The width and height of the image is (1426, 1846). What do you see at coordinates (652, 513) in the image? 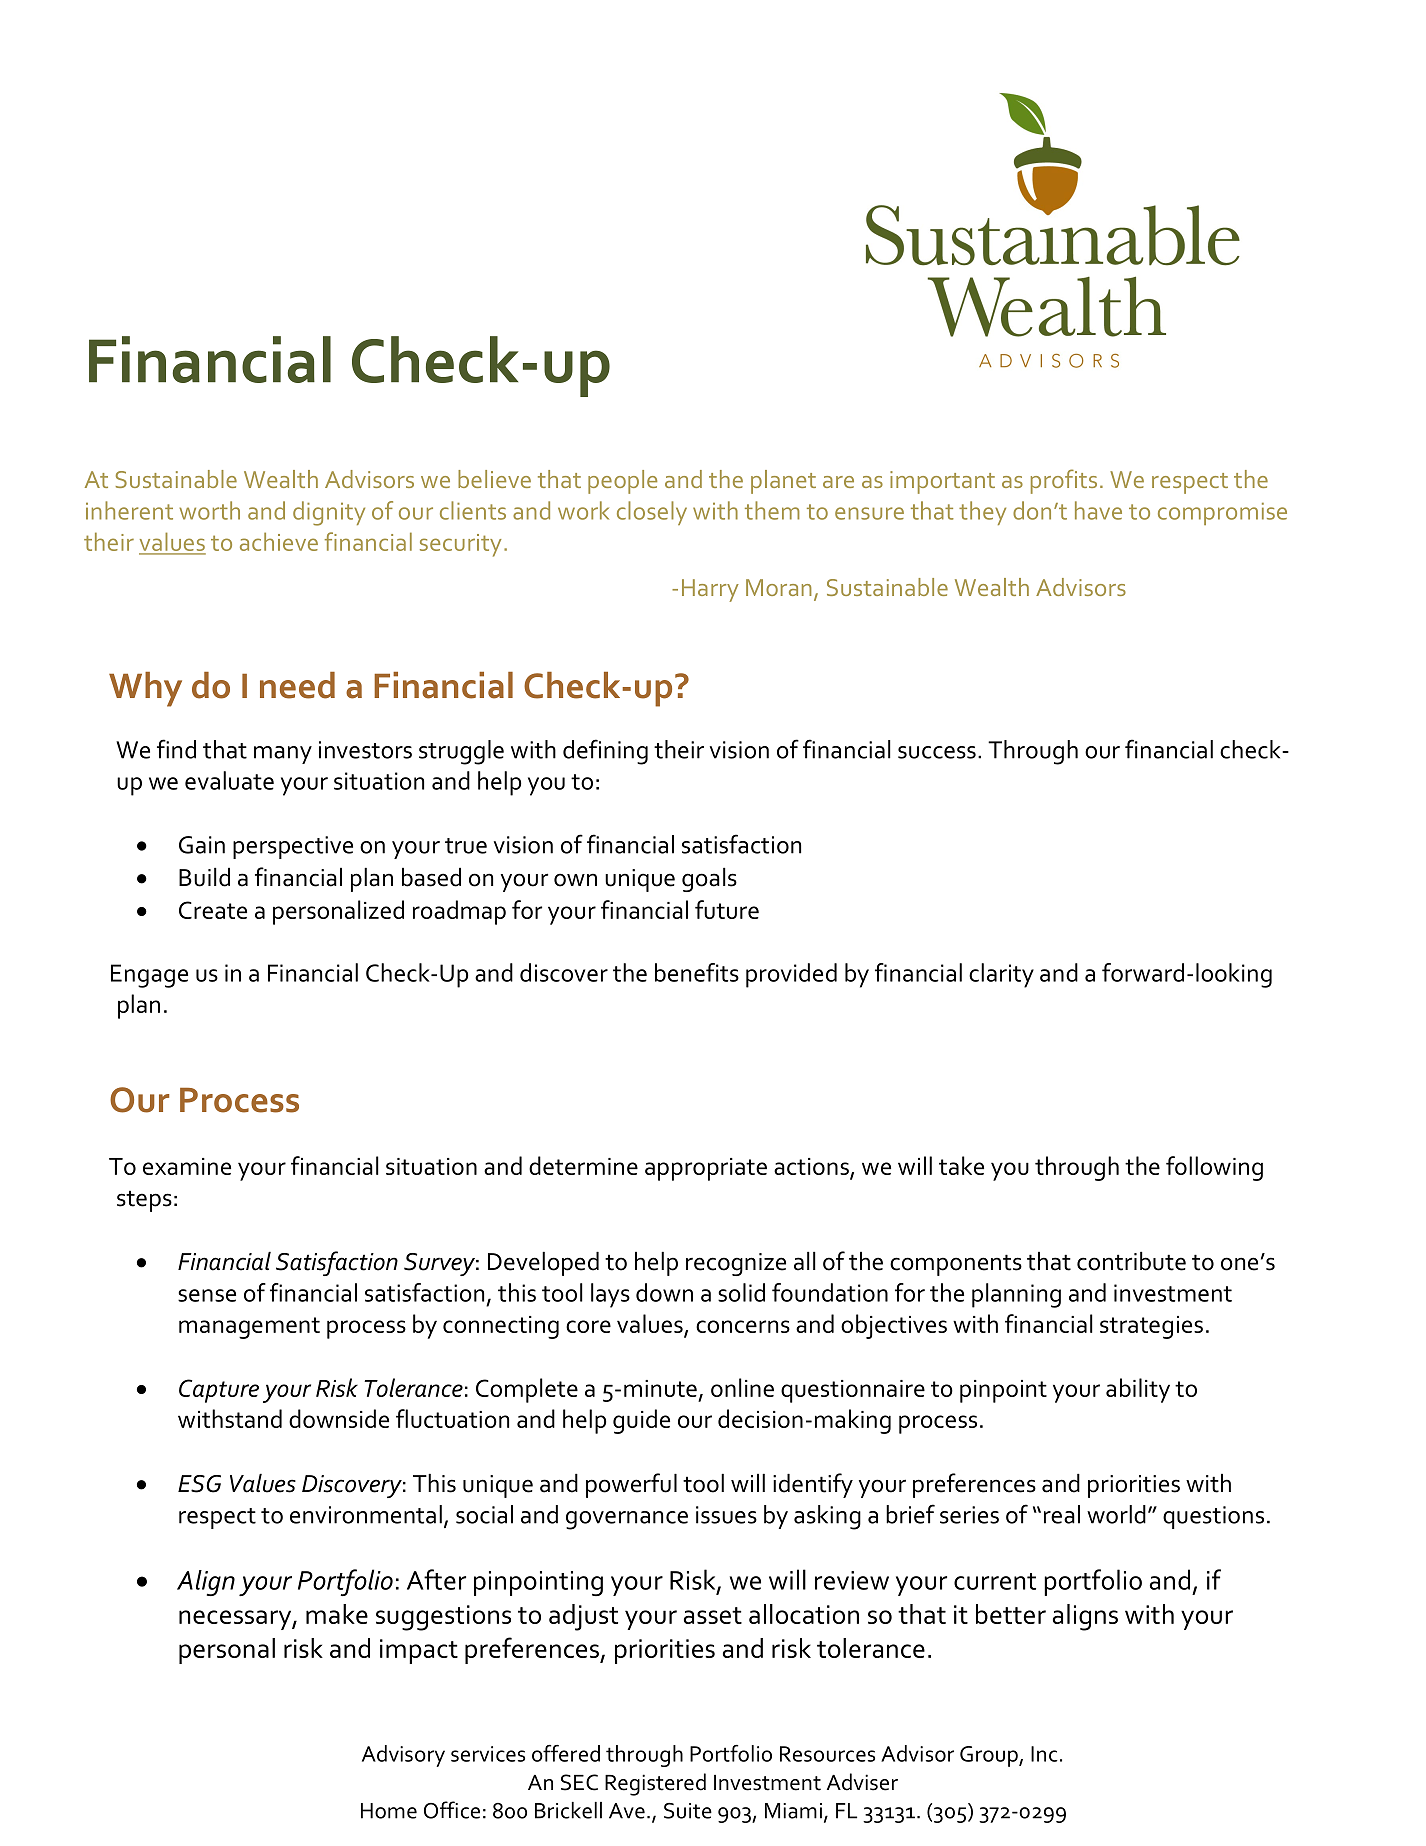
I see `closely` at bounding box center [652, 513].
